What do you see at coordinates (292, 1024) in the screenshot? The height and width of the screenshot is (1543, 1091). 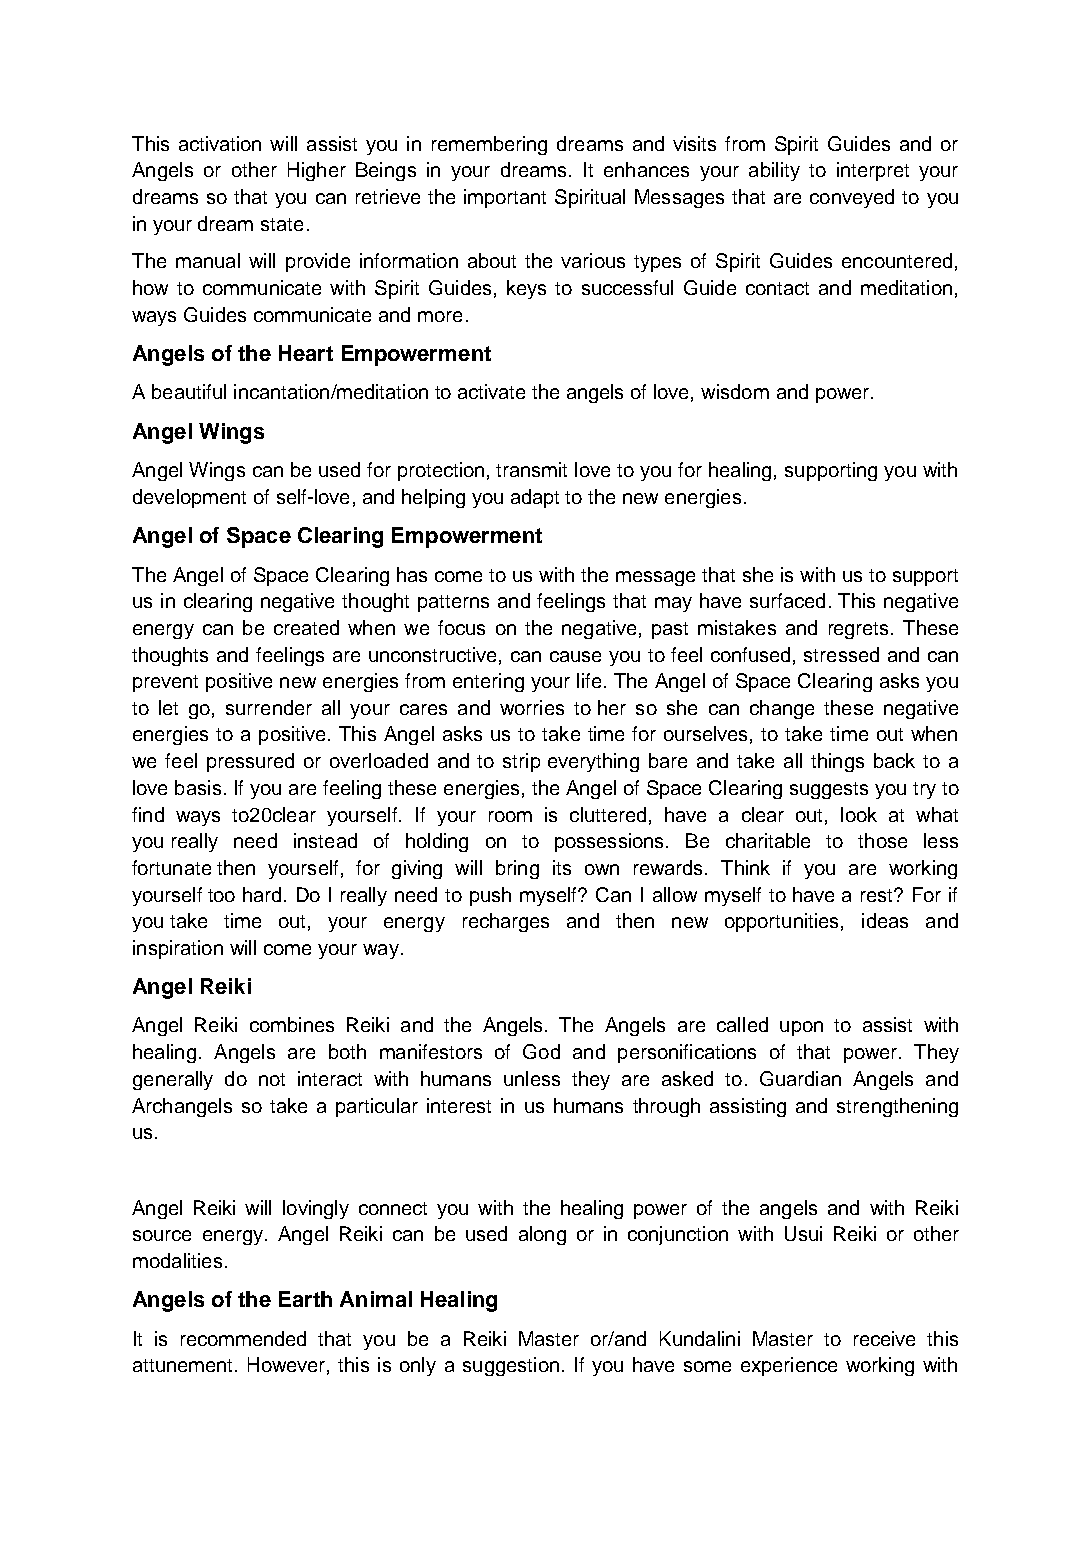 I see `combines` at bounding box center [292, 1024].
